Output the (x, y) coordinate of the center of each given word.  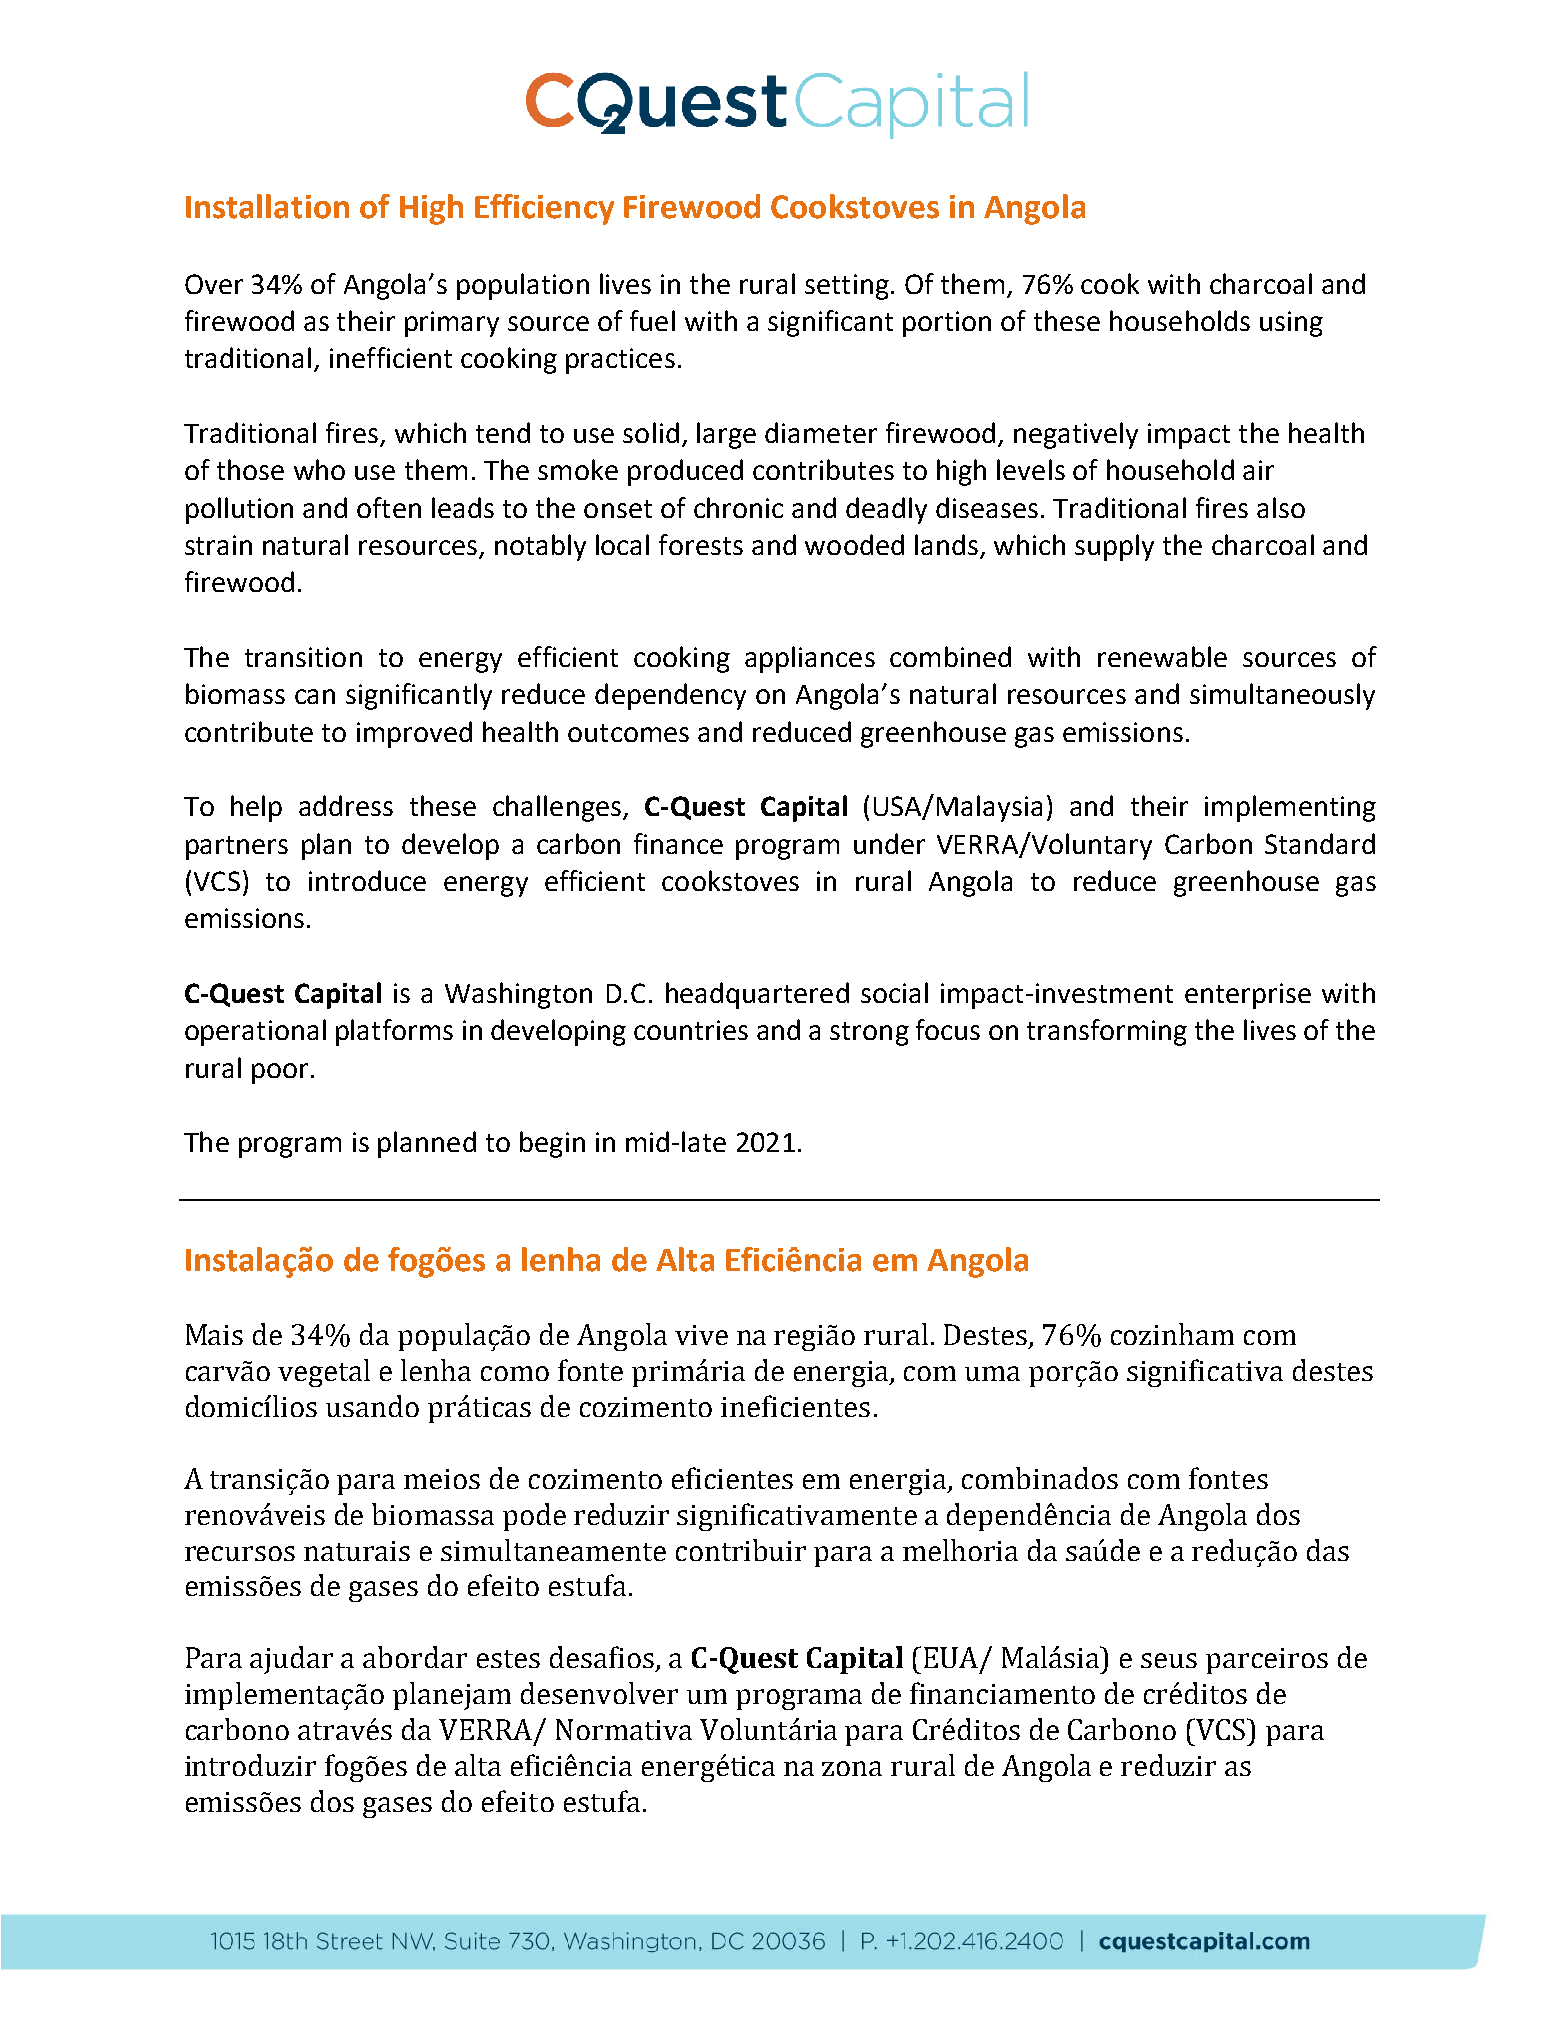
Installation (267, 206)
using (1291, 324)
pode (534, 1517)
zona (852, 1768)
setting (847, 287)
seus (1169, 1660)
